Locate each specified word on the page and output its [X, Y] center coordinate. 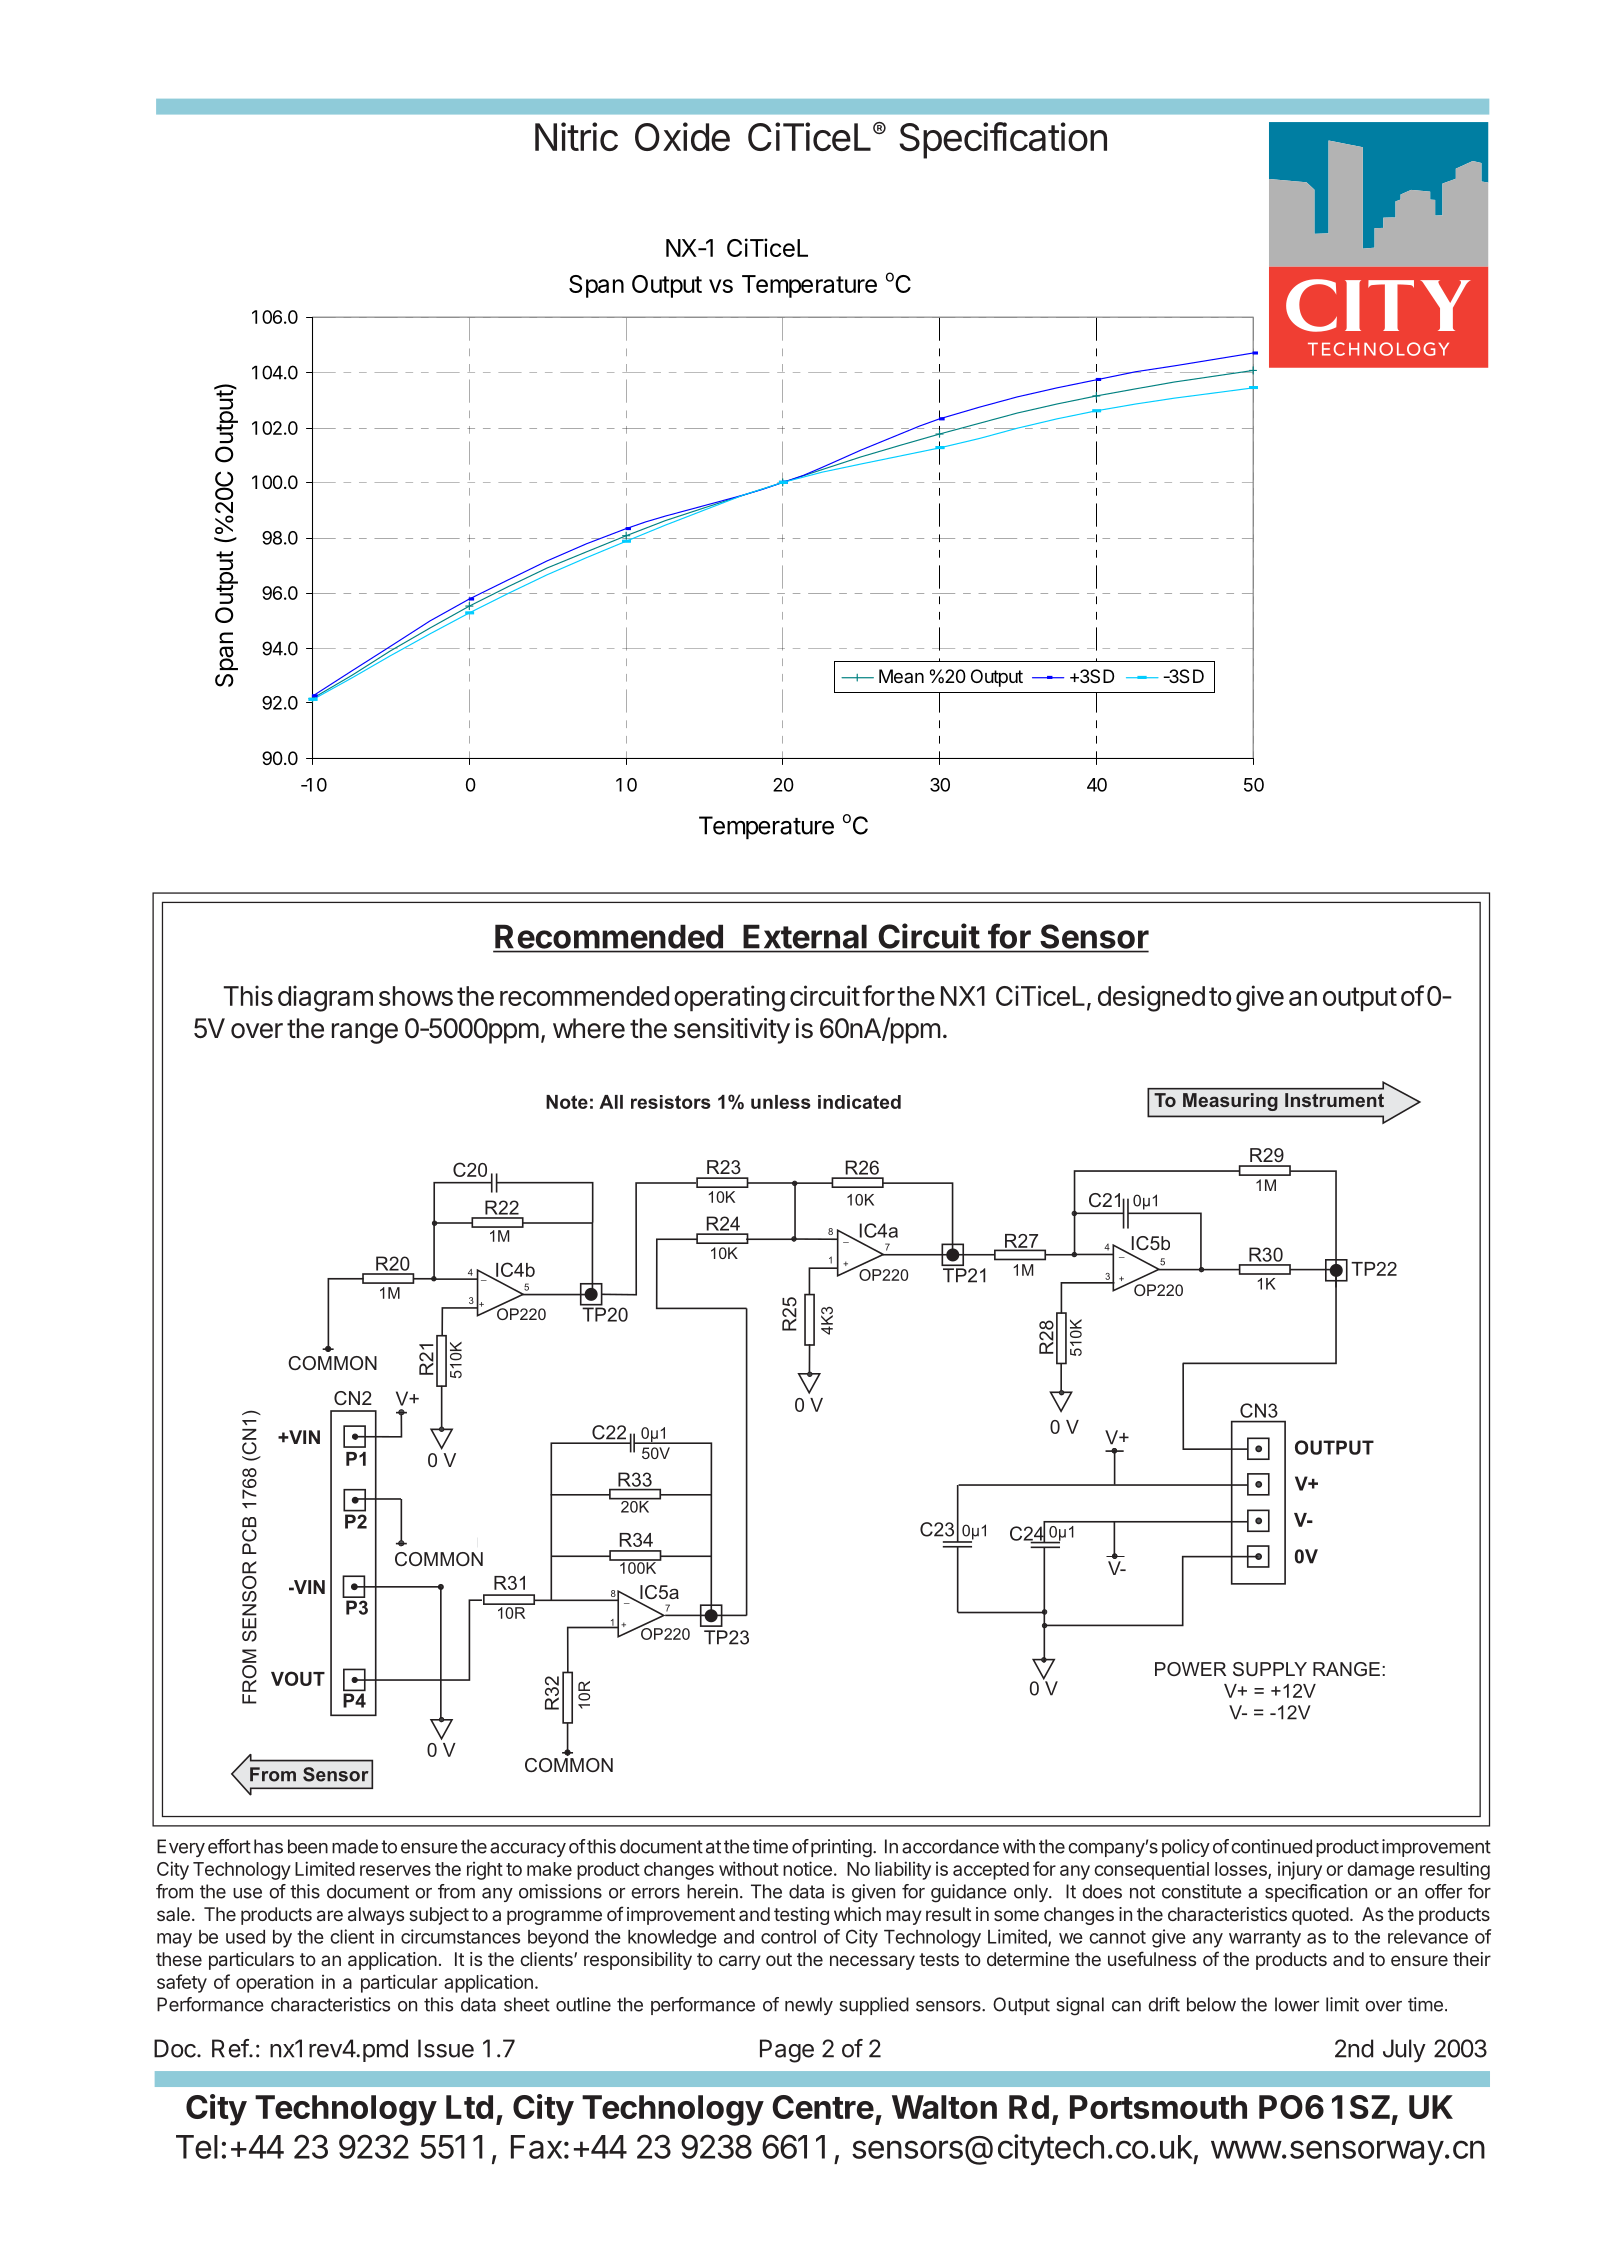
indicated [859, 1102]
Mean [901, 676]
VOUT [298, 1678]
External [805, 937]
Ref [231, 2048]
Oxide [682, 136]
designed [1151, 998]
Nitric [576, 136]
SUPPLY [1270, 1669]
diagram [325, 998]
